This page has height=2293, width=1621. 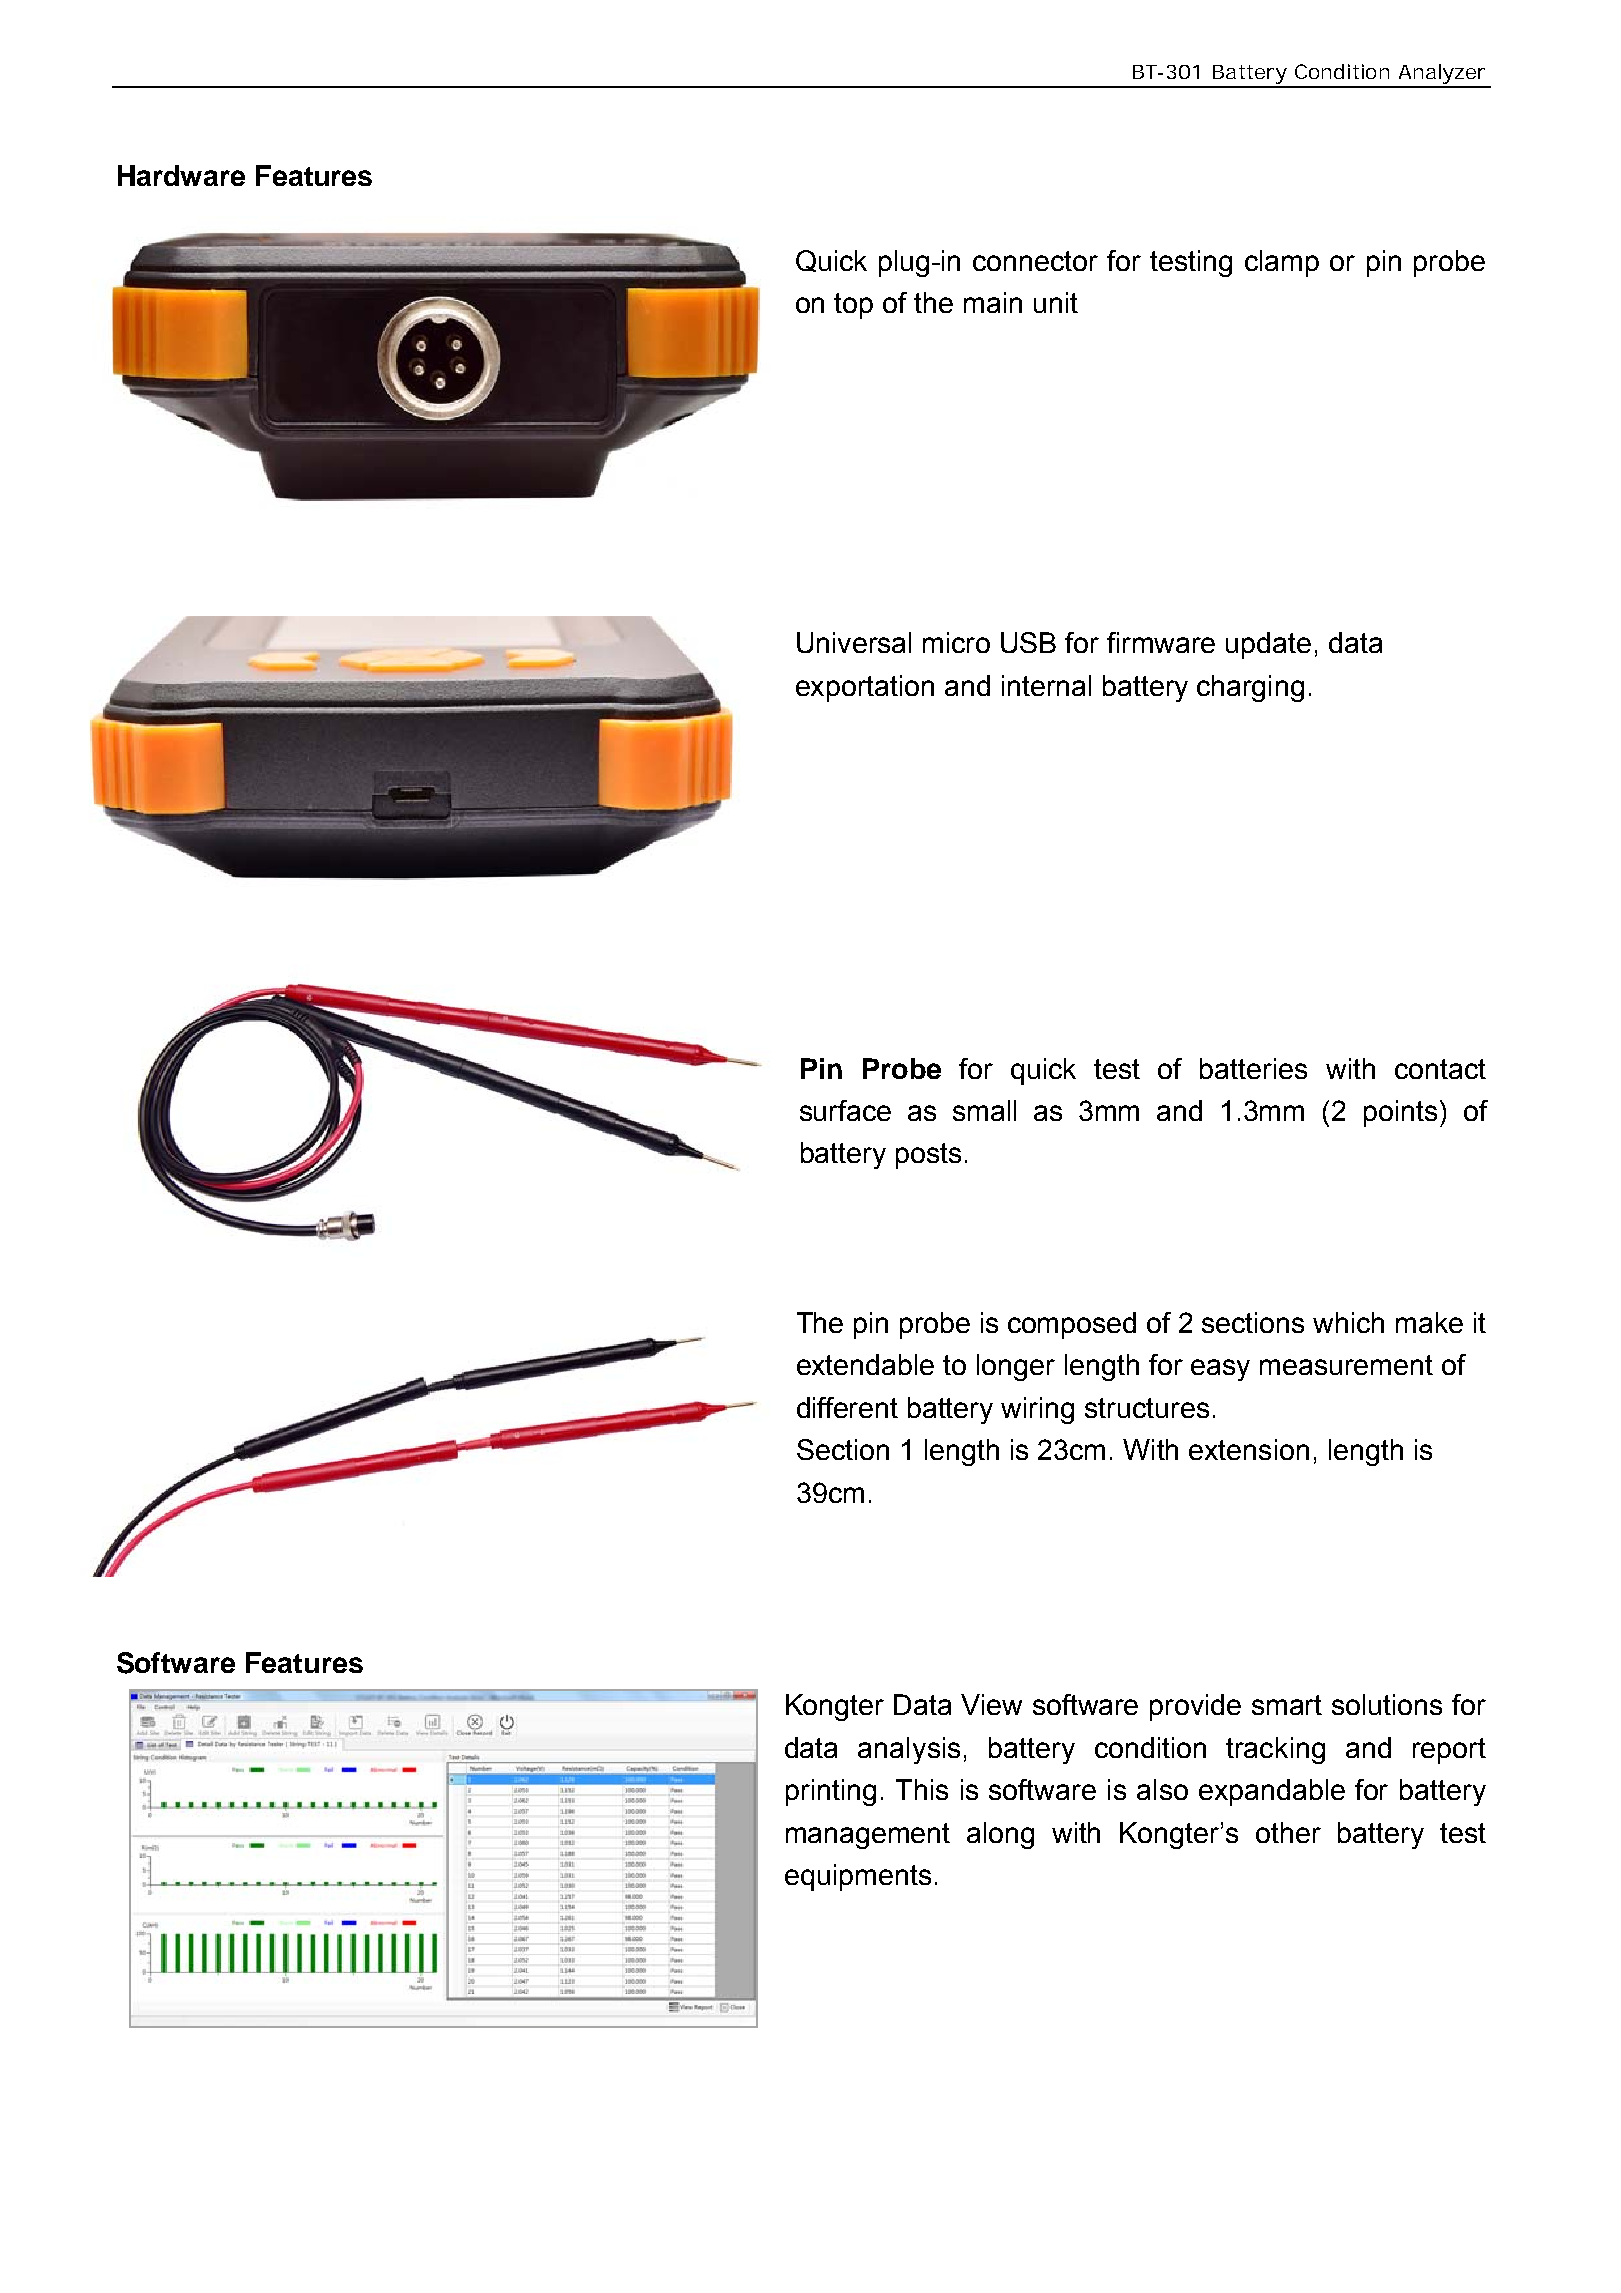 I want to click on management, so click(x=868, y=1836).
